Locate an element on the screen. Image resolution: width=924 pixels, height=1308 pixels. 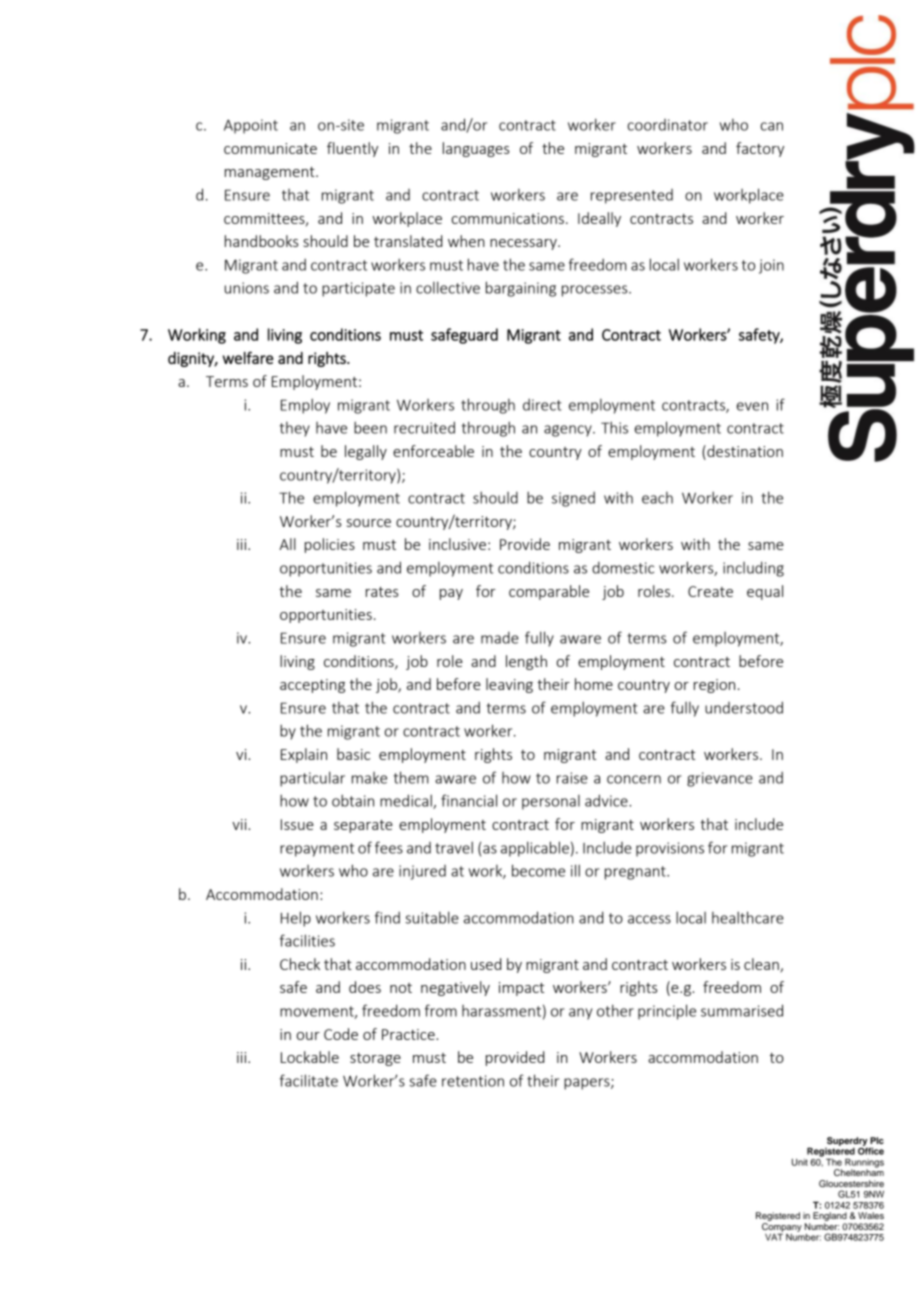
Company is located at coordinates (782, 1228).
